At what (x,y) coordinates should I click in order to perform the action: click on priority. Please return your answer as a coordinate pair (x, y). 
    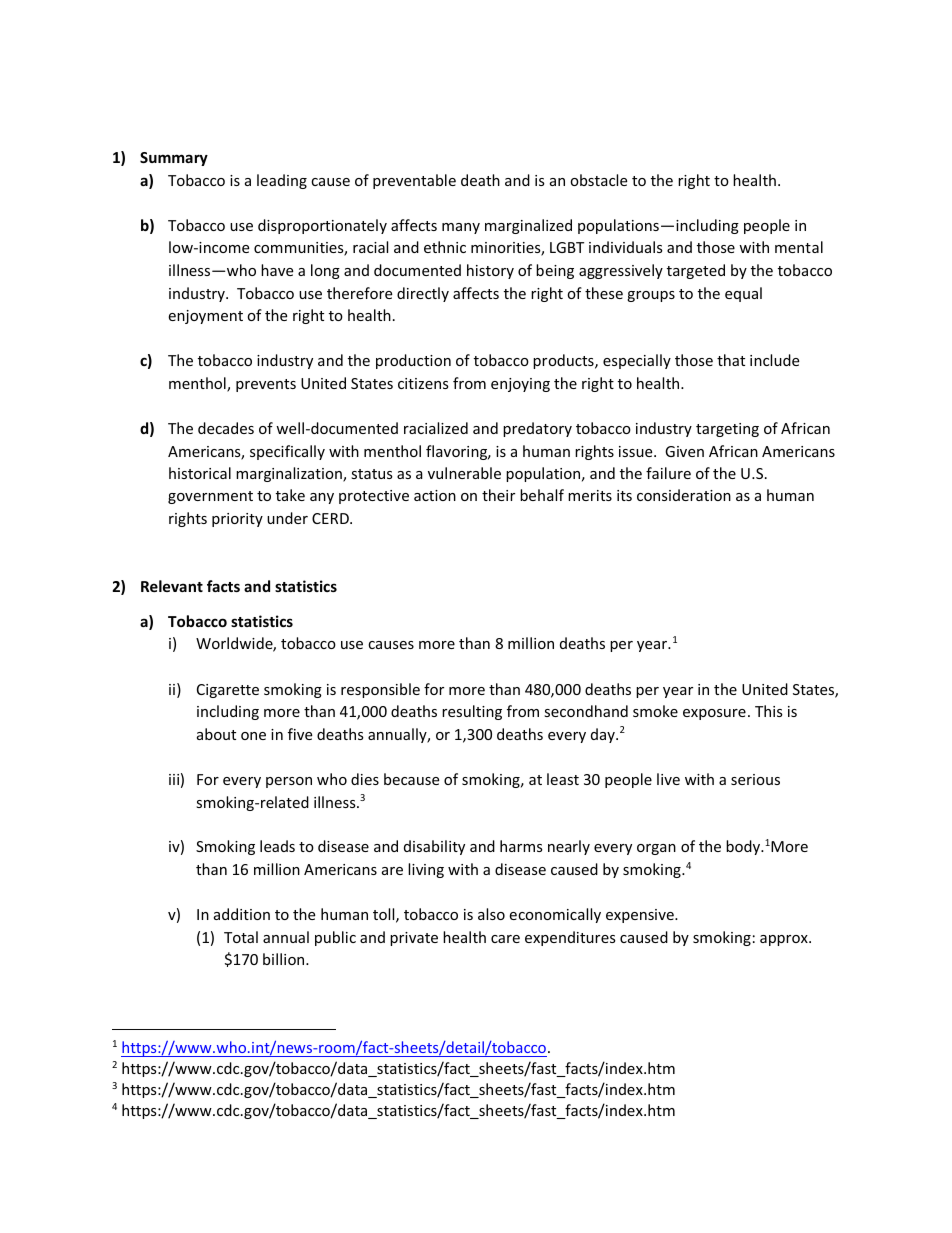
    Looking at the image, I should click on (237, 520).
